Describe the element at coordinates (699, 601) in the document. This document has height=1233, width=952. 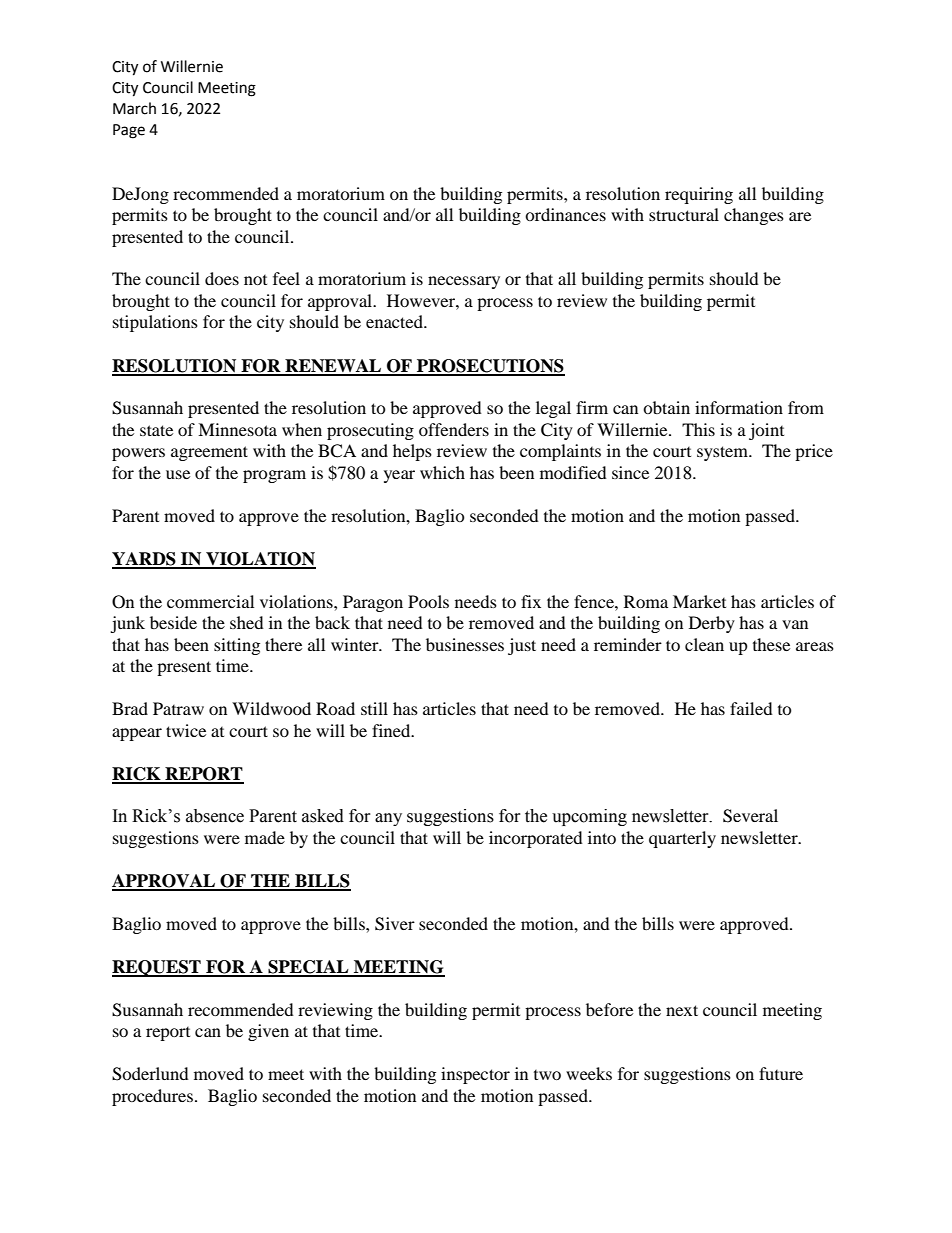
I see `Market` at that location.
